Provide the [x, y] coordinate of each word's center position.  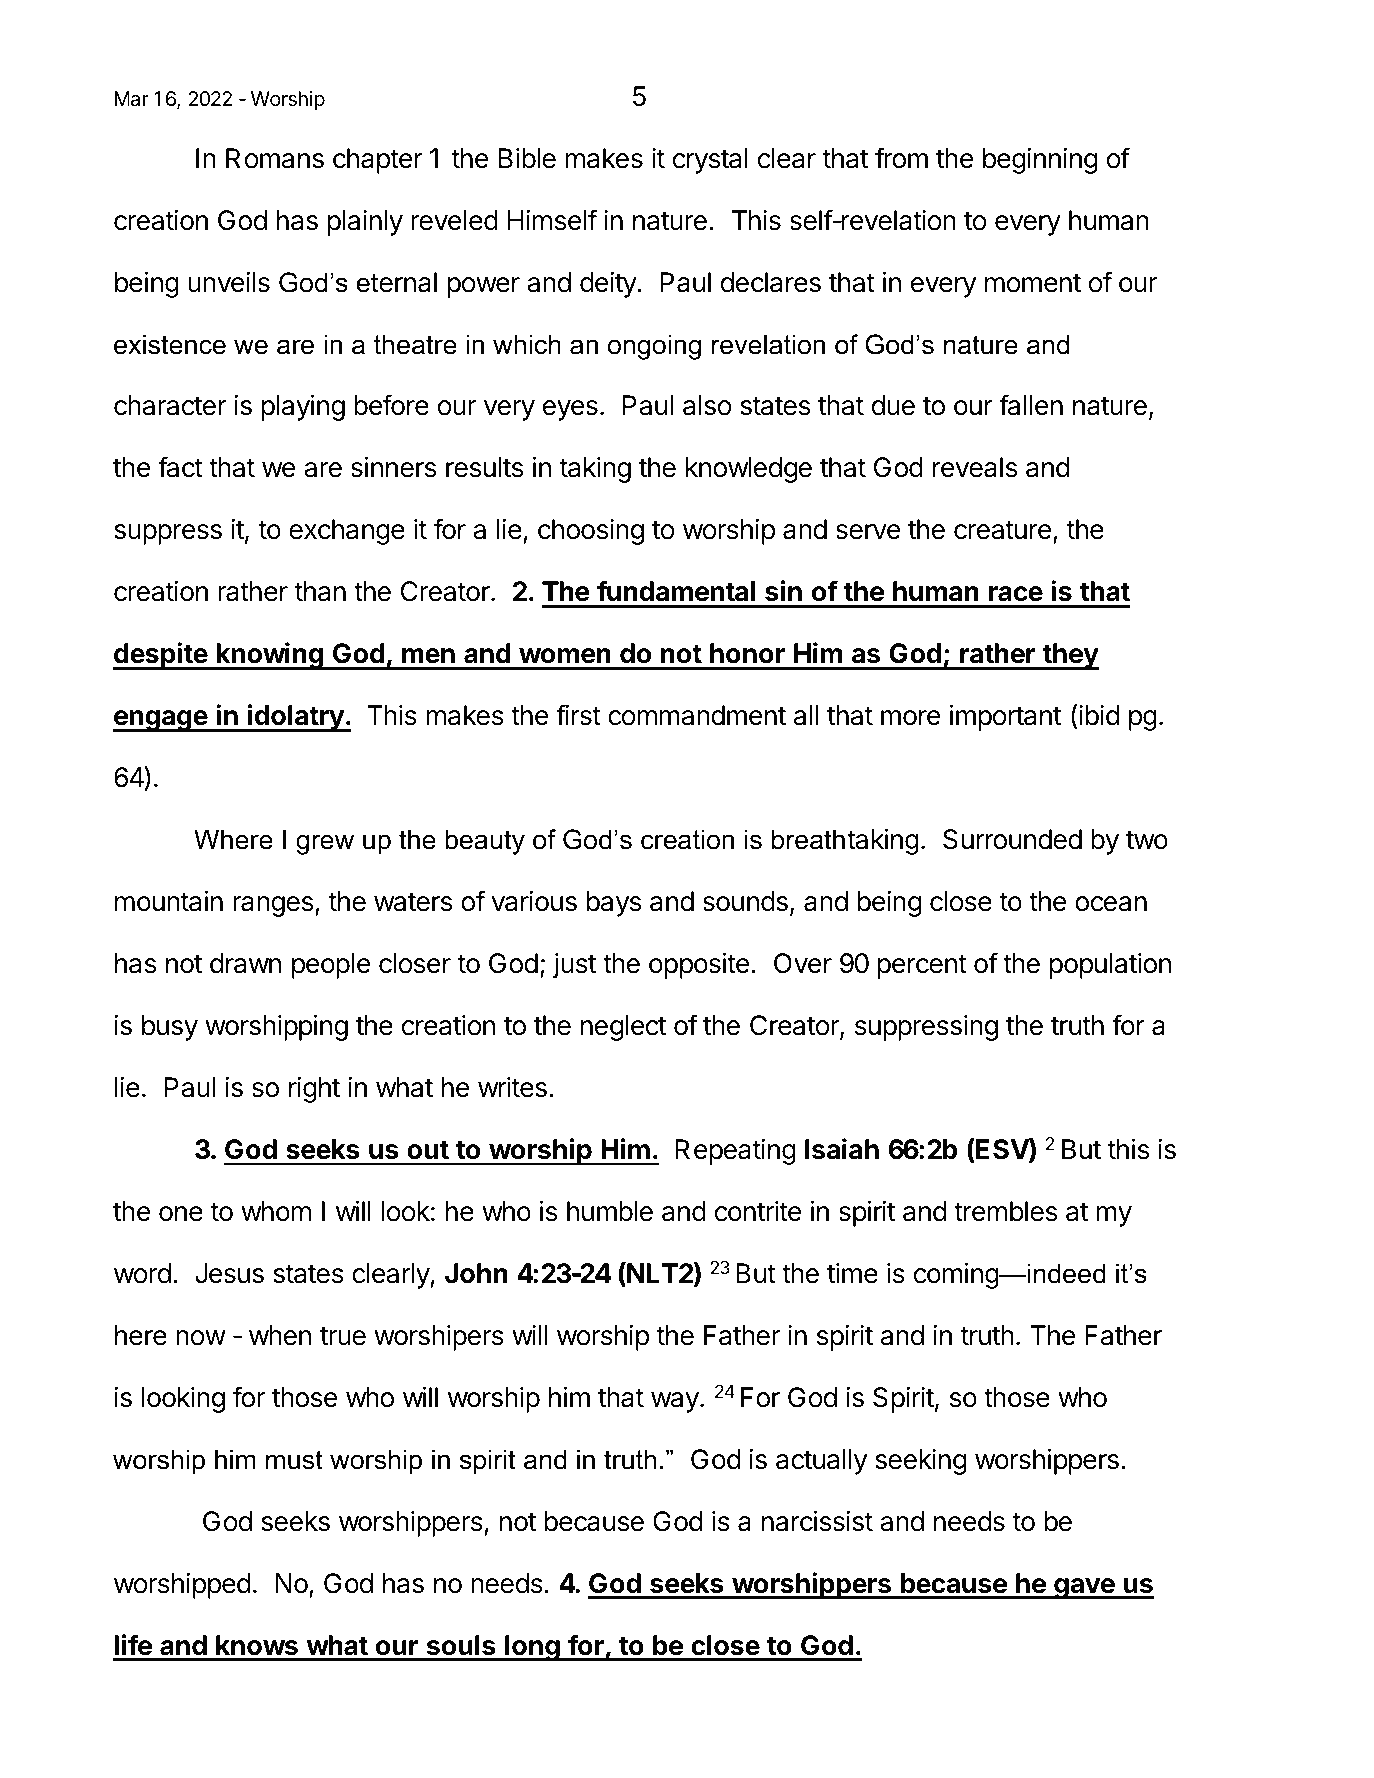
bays [614, 904]
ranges [273, 906]
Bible [527, 158]
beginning [1040, 161]
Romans [275, 158]
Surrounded [1012, 839]
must [294, 1460]
